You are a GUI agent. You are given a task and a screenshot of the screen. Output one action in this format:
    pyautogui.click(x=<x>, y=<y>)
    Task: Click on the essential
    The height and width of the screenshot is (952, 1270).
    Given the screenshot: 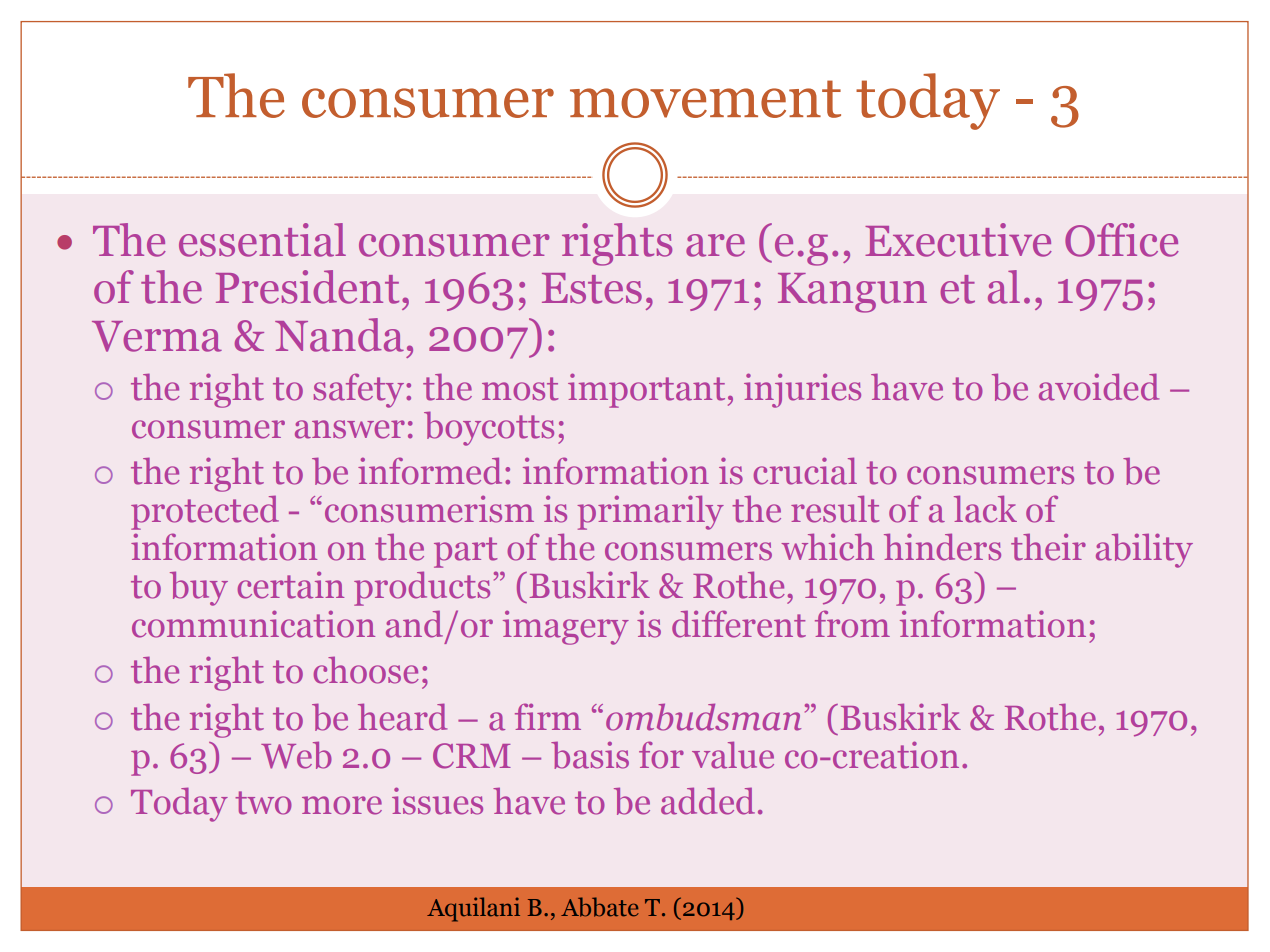 What is the action you would take?
    pyautogui.click(x=262, y=240)
